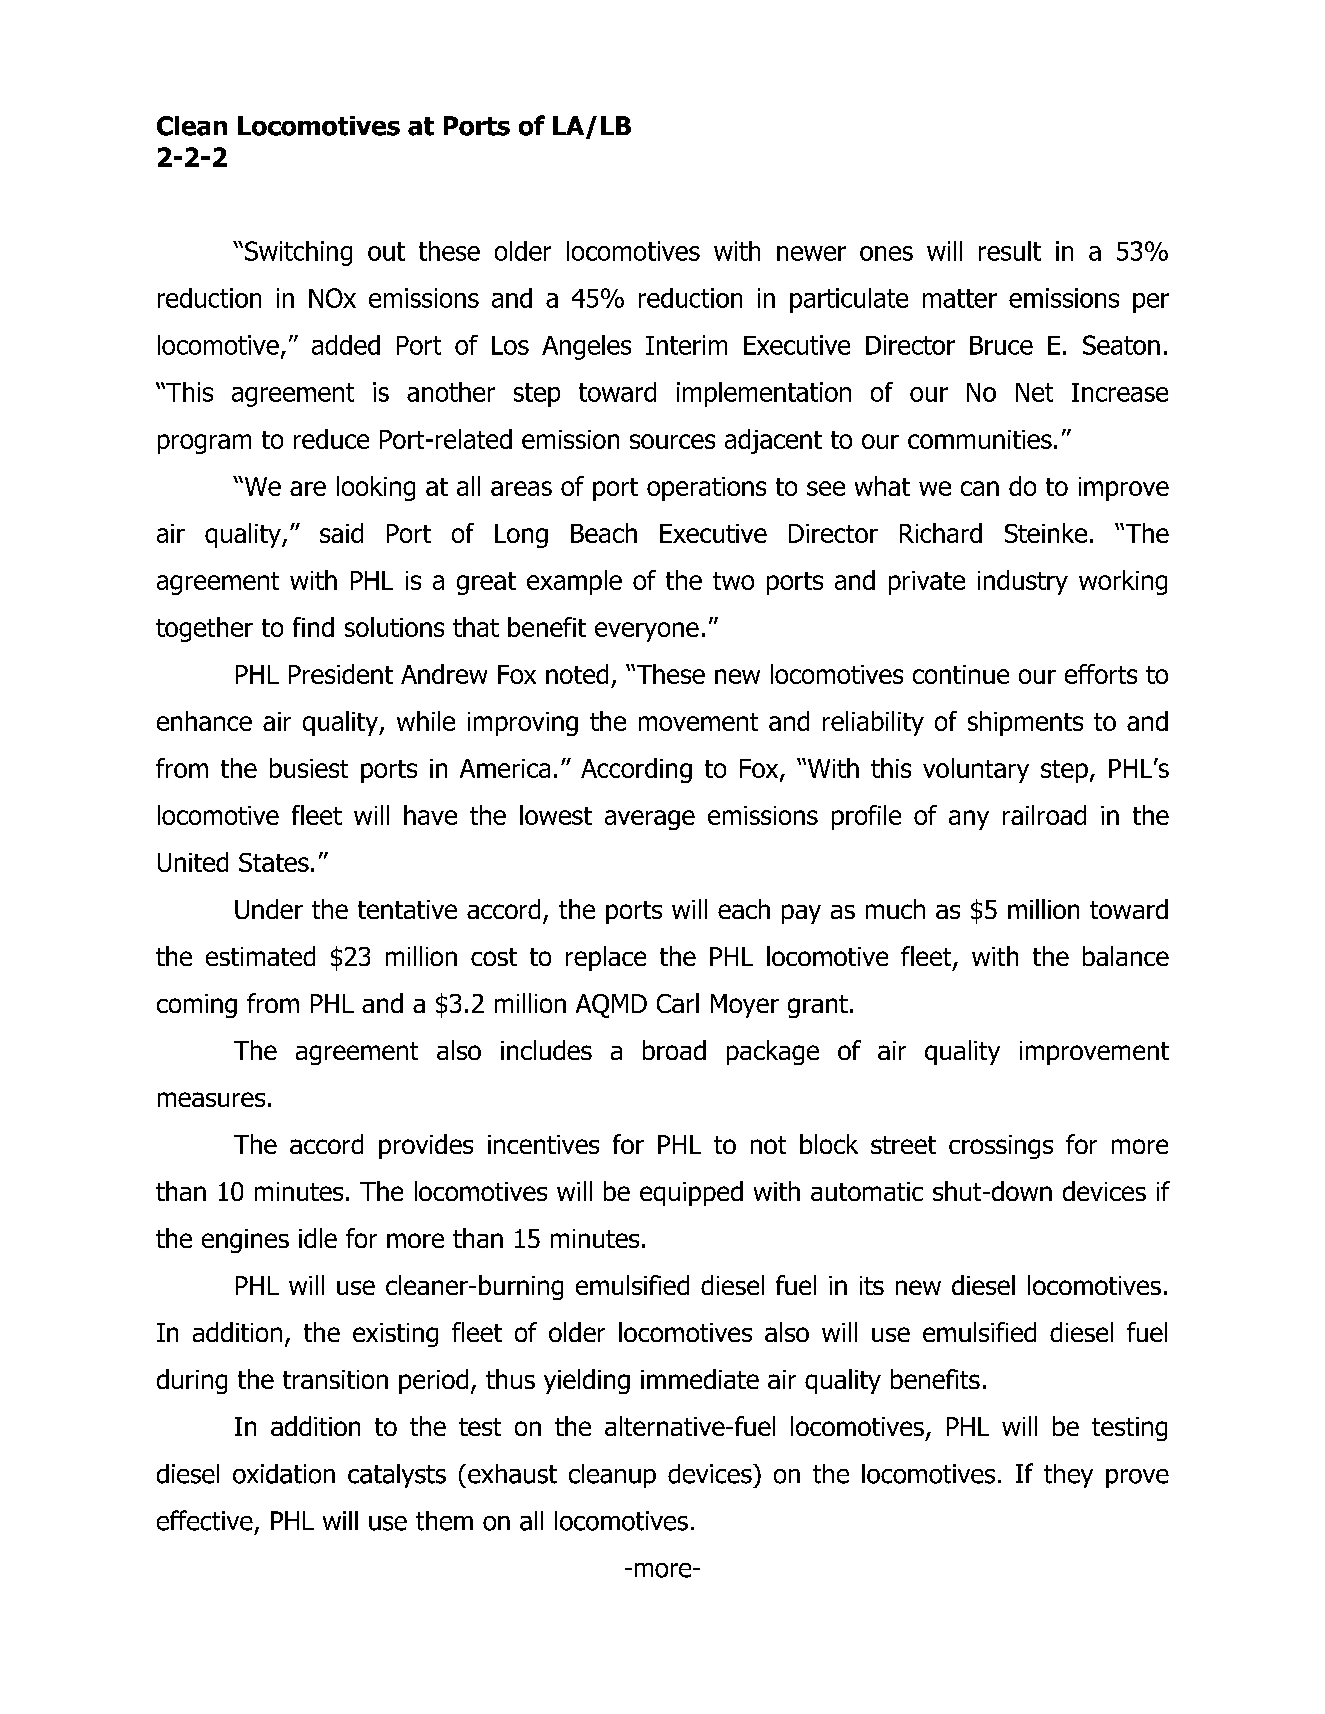 Image resolution: width=1325 pixels, height=1714 pixels. What do you see at coordinates (1025, 723) in the document?
I see `shipments` at bounding box center [1025, 723].
